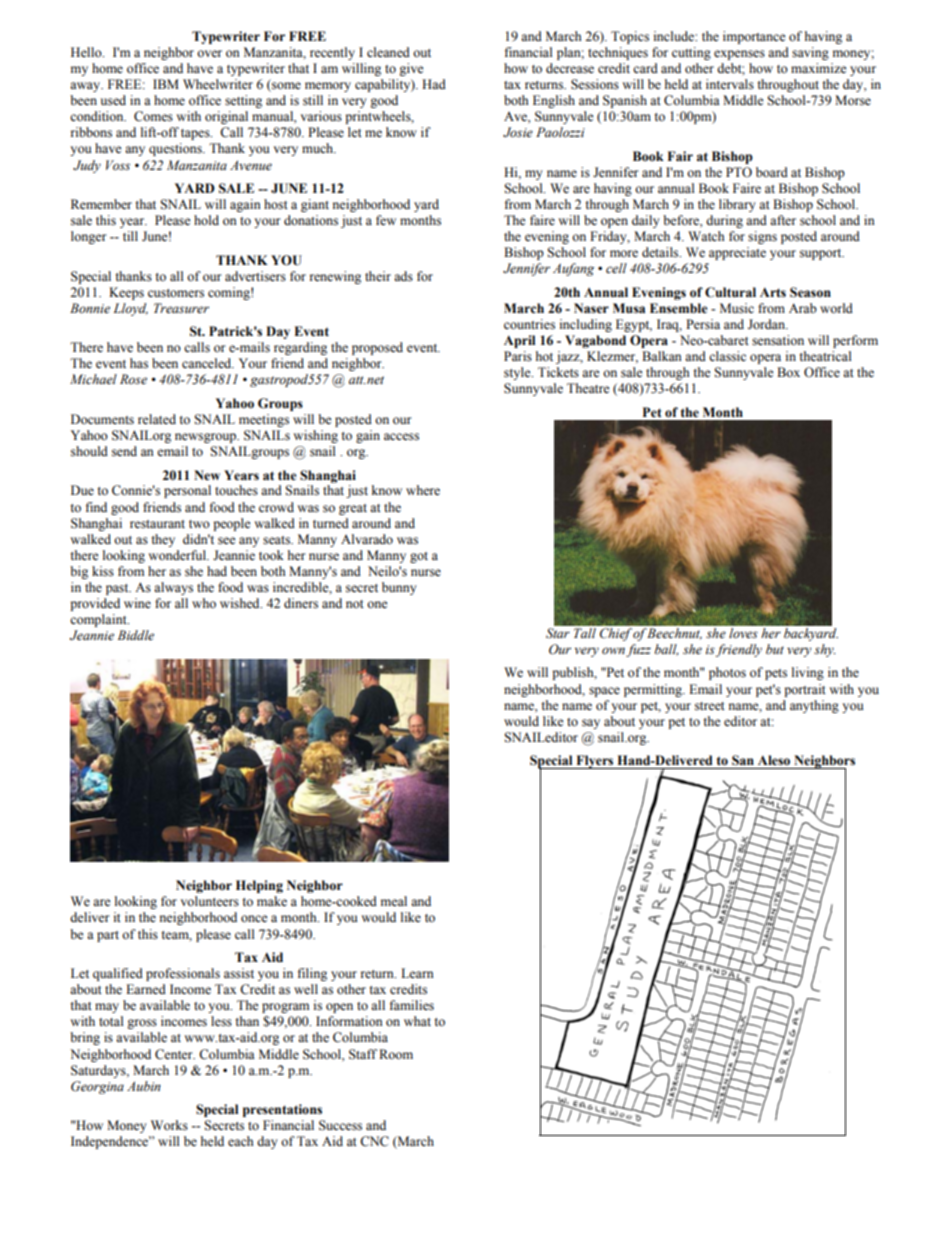 This page has width=952, height=1233. Describe the element at coordinates (739, 55) in the page. I see `expenses` at that location.
